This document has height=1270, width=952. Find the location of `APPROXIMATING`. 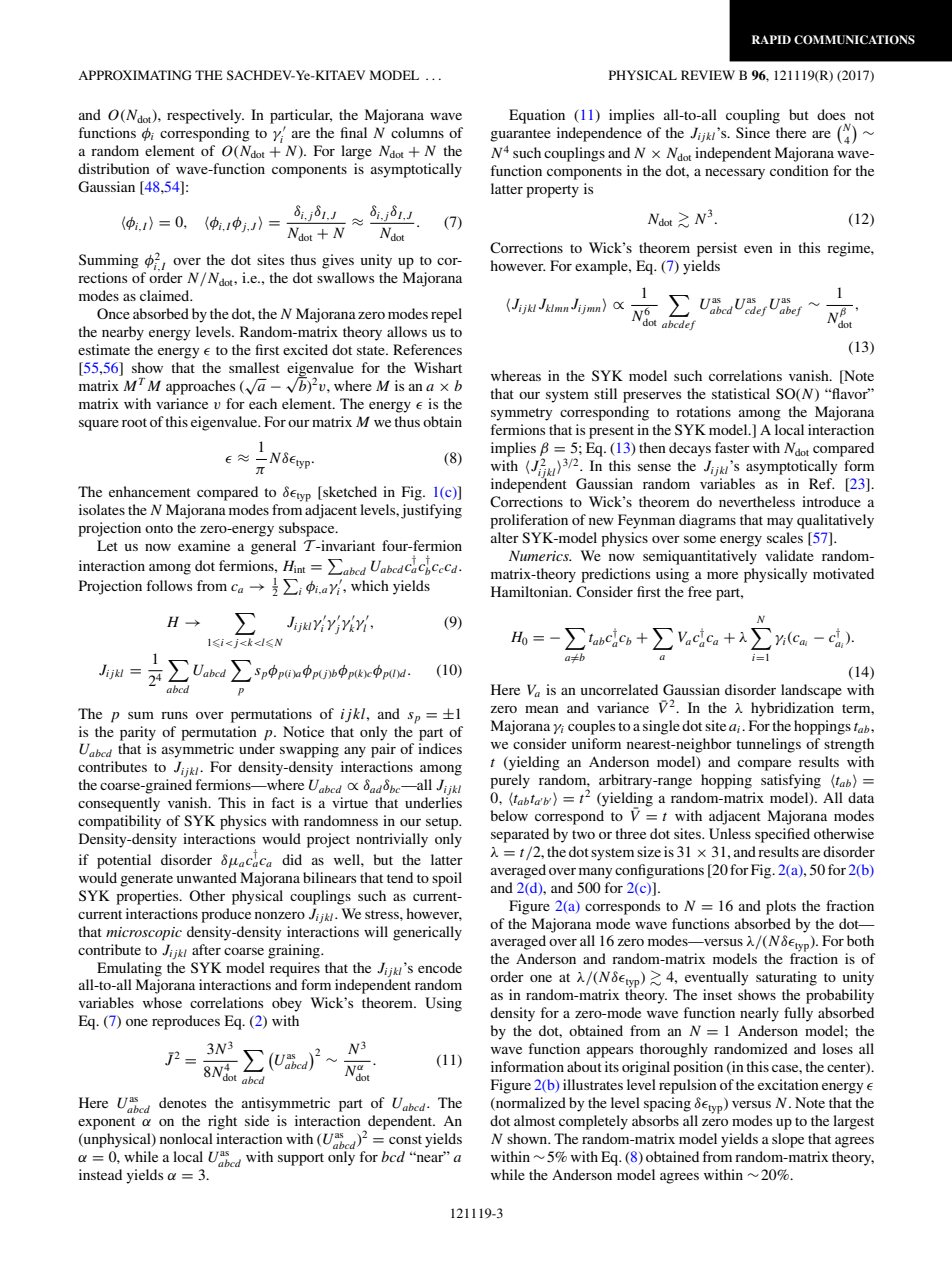

APPROXIMATING is located at coordinates (135, 75).
